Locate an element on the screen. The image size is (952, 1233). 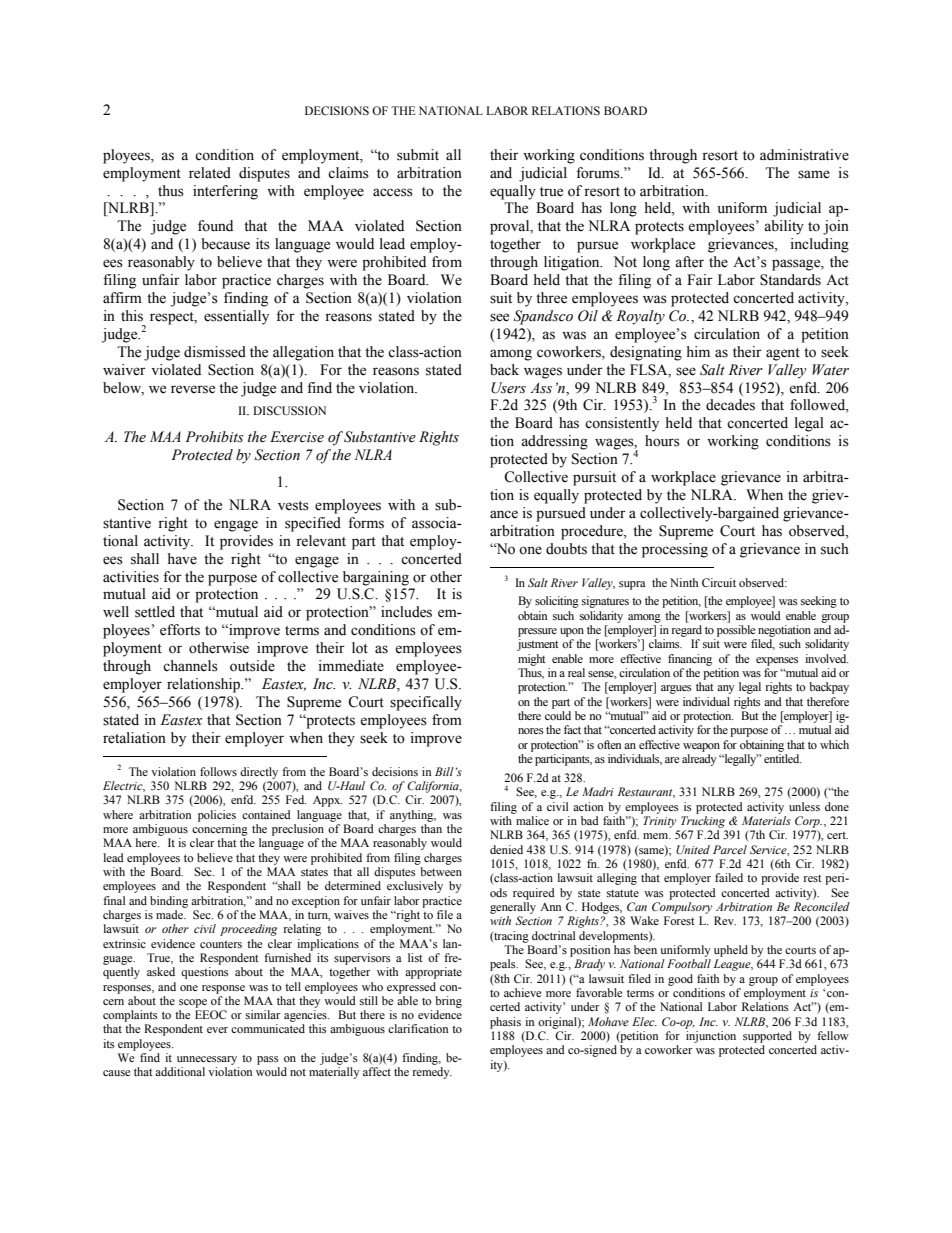
submit is located at coordinates (418, 155).
